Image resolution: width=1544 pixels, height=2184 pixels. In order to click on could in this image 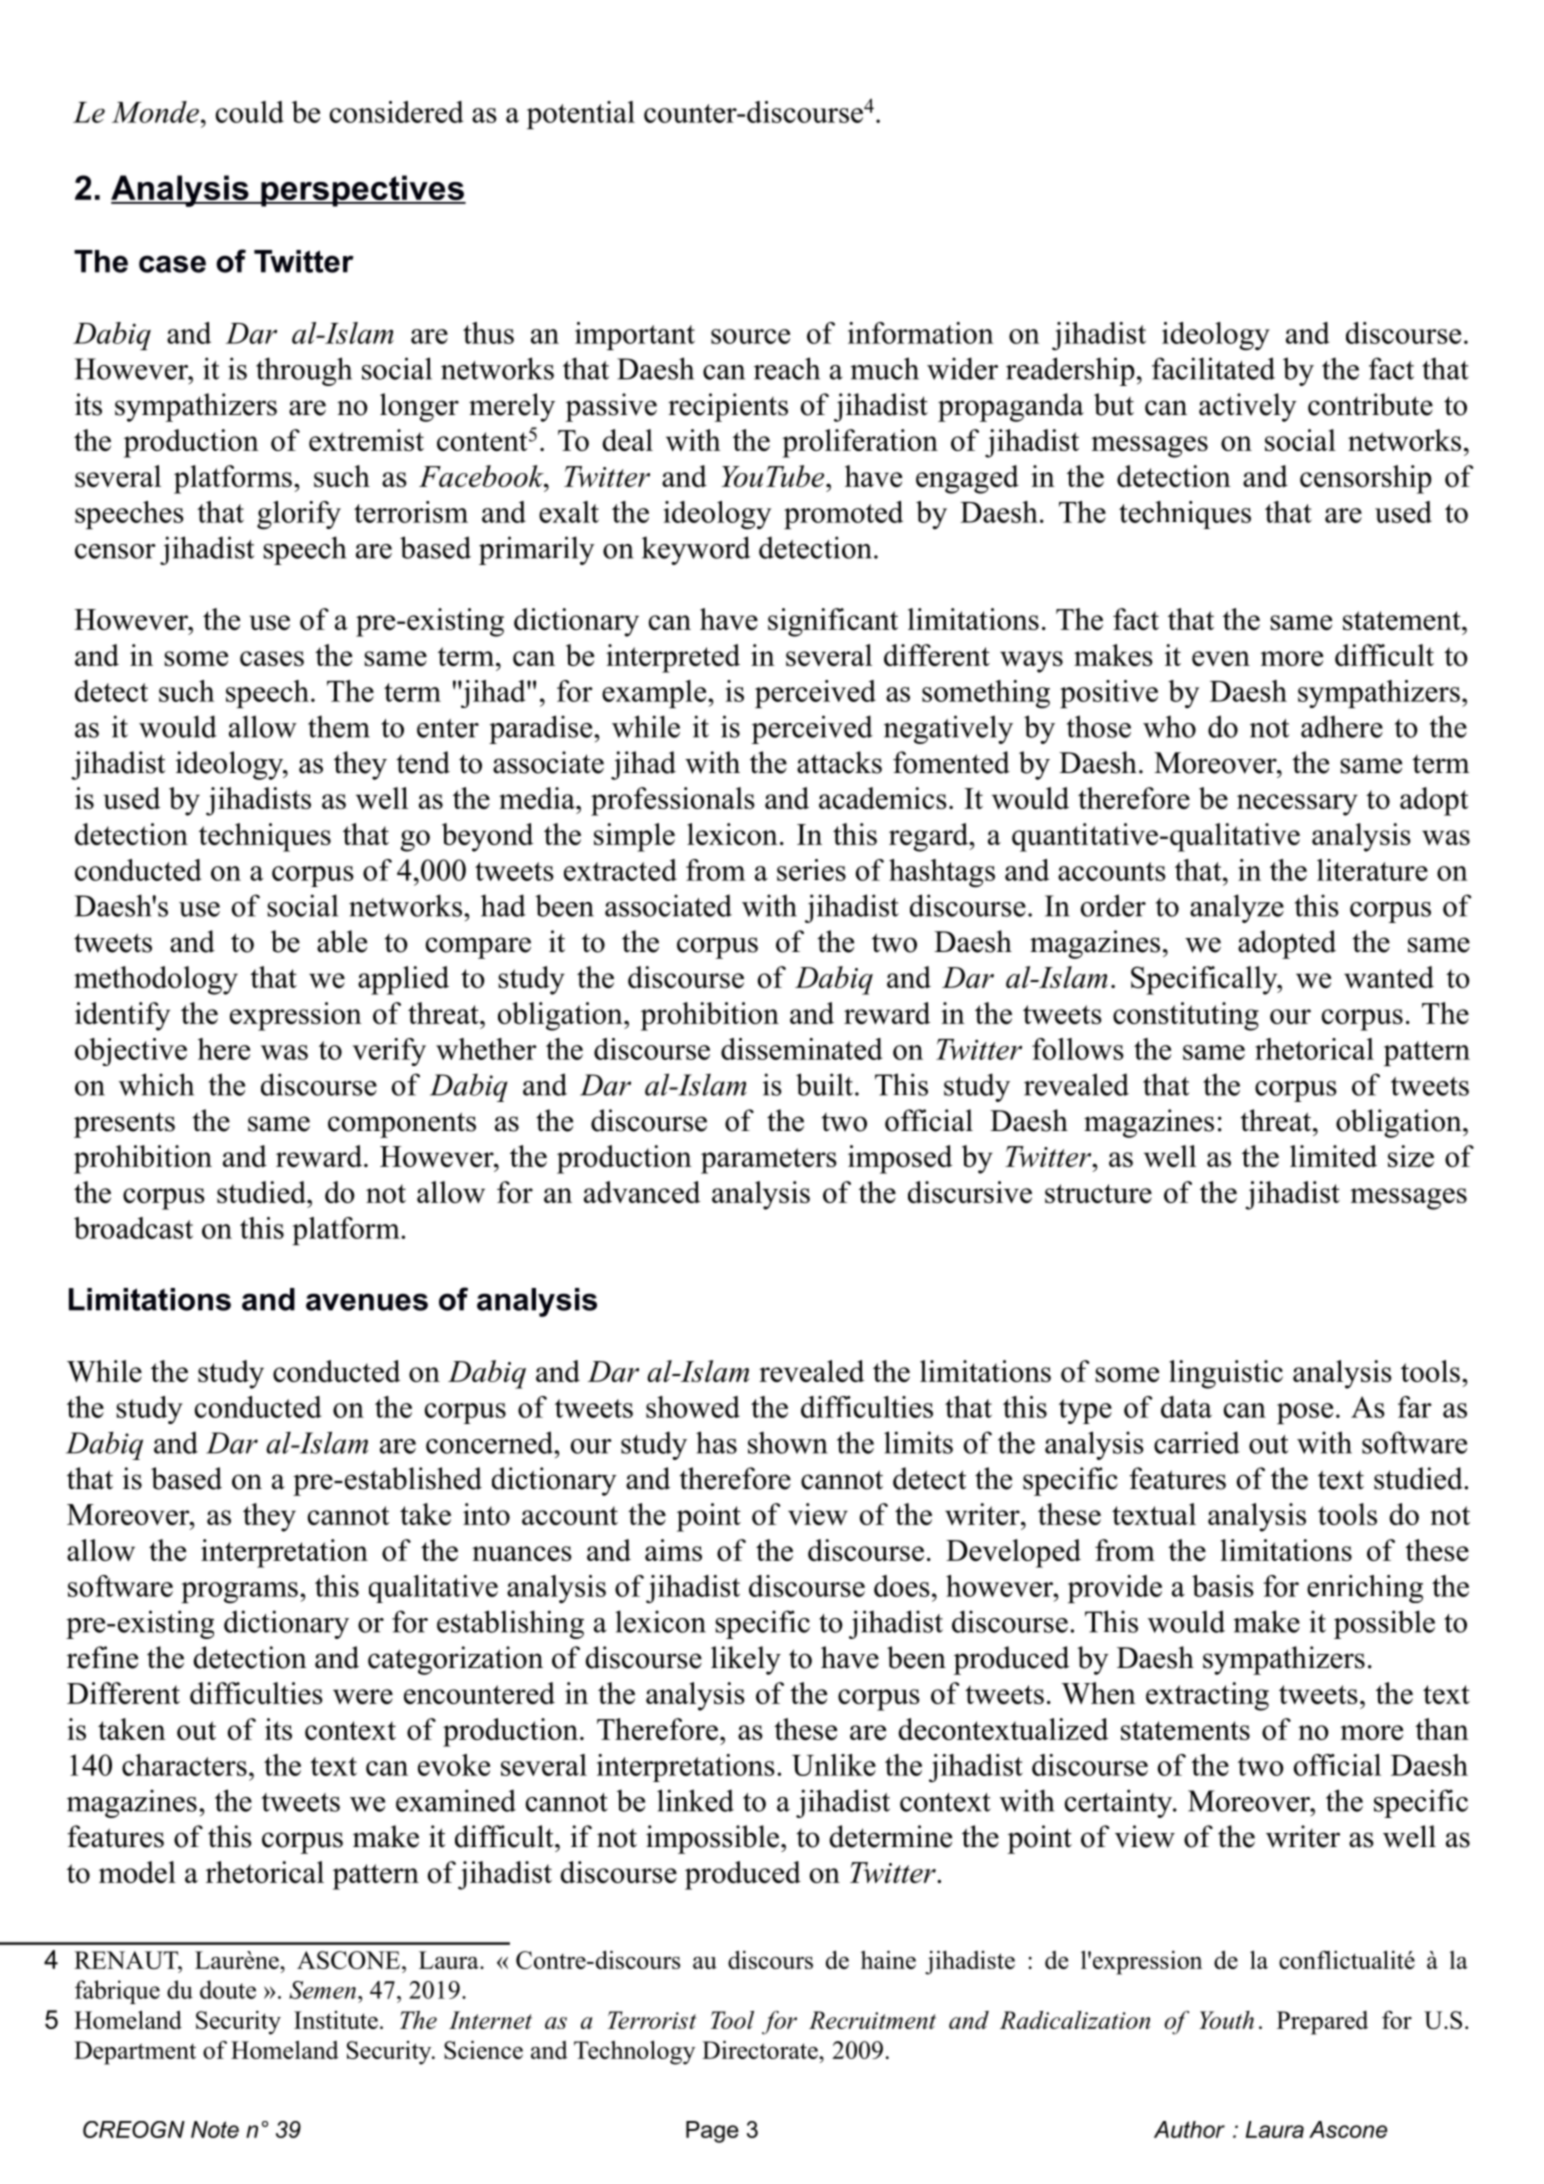, I will do `click(250, 112)`.
